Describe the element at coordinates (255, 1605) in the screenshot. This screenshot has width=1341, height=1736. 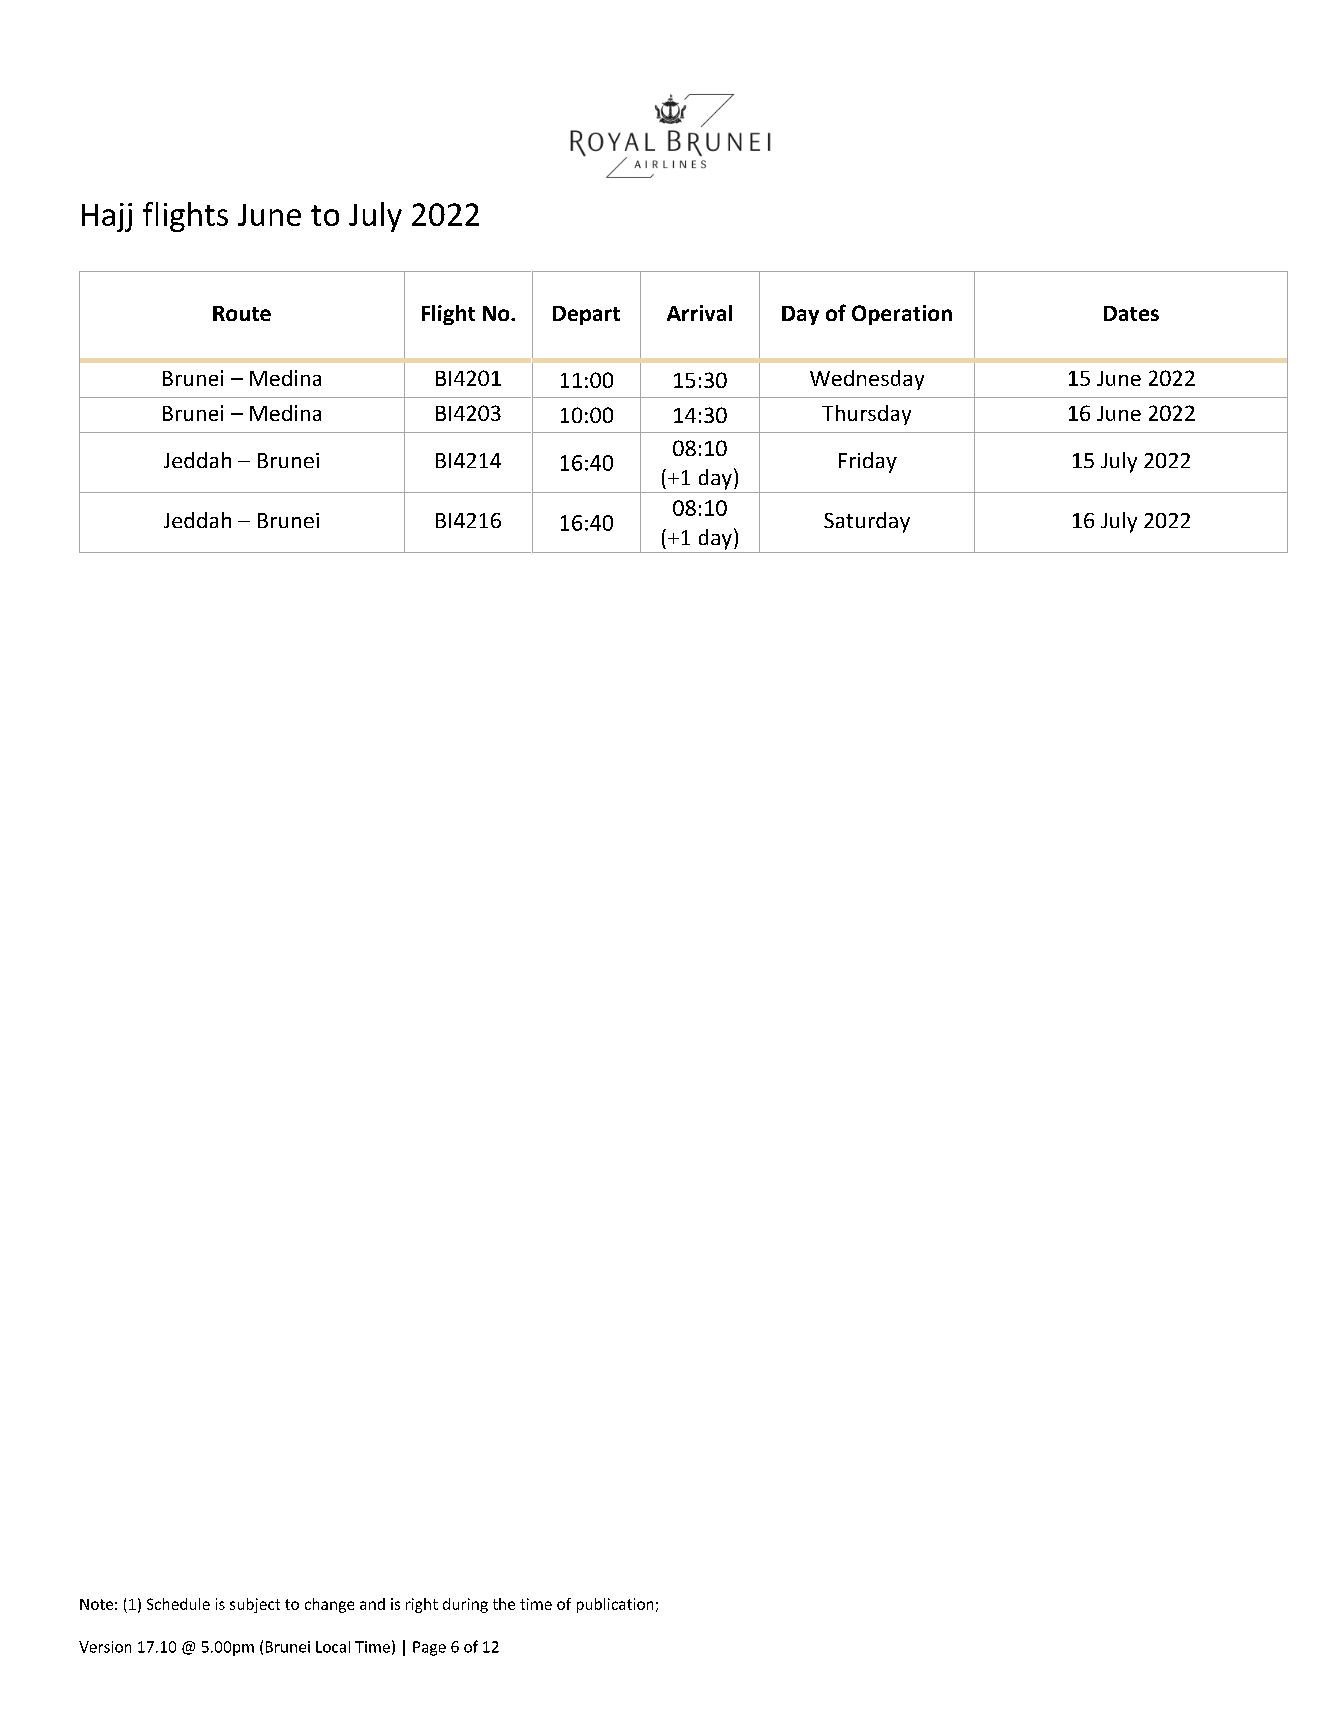
I see `subject` at that location.
